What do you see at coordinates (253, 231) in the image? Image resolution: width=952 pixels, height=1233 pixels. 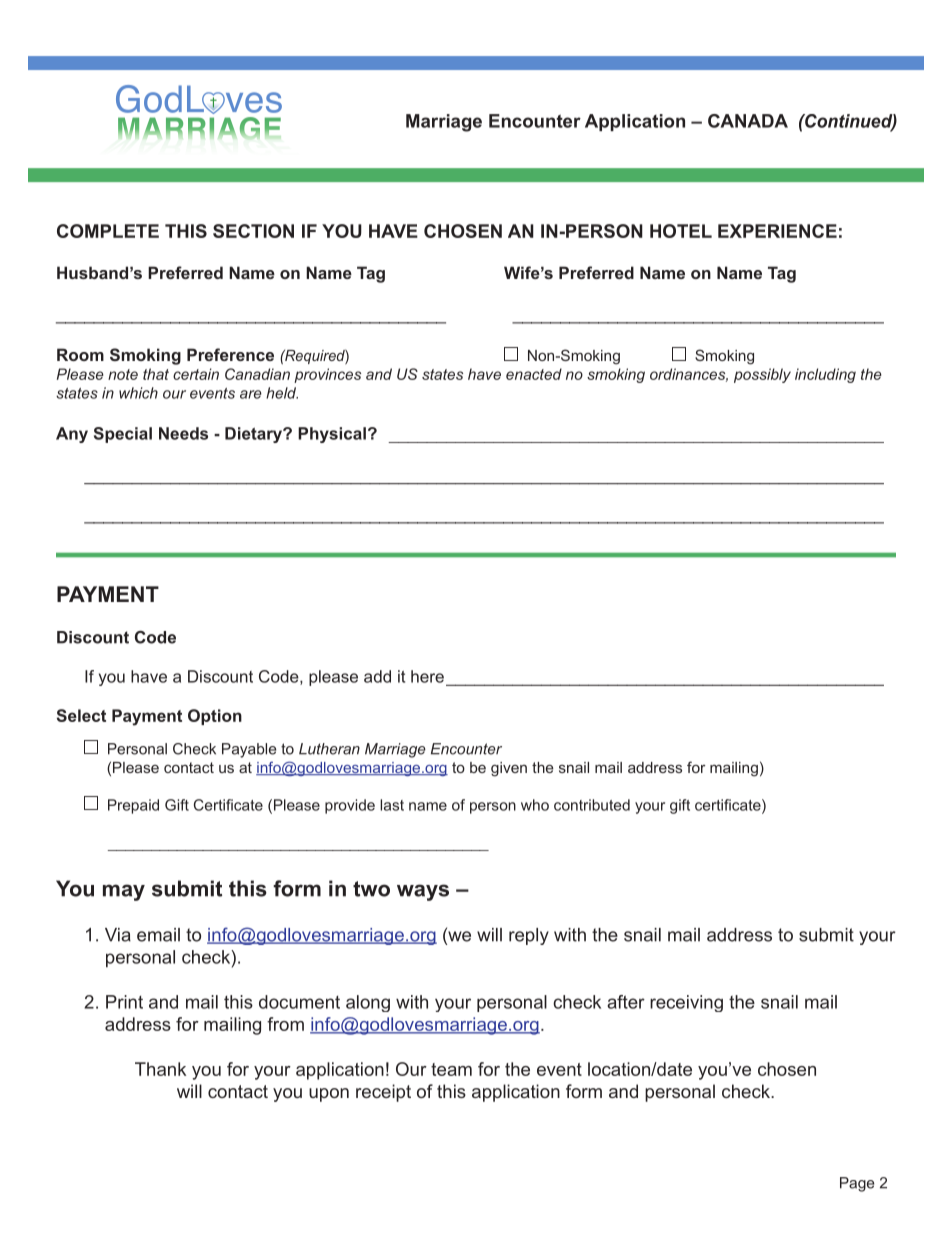 I see `SECTION` at bounding box center [253, 231].
